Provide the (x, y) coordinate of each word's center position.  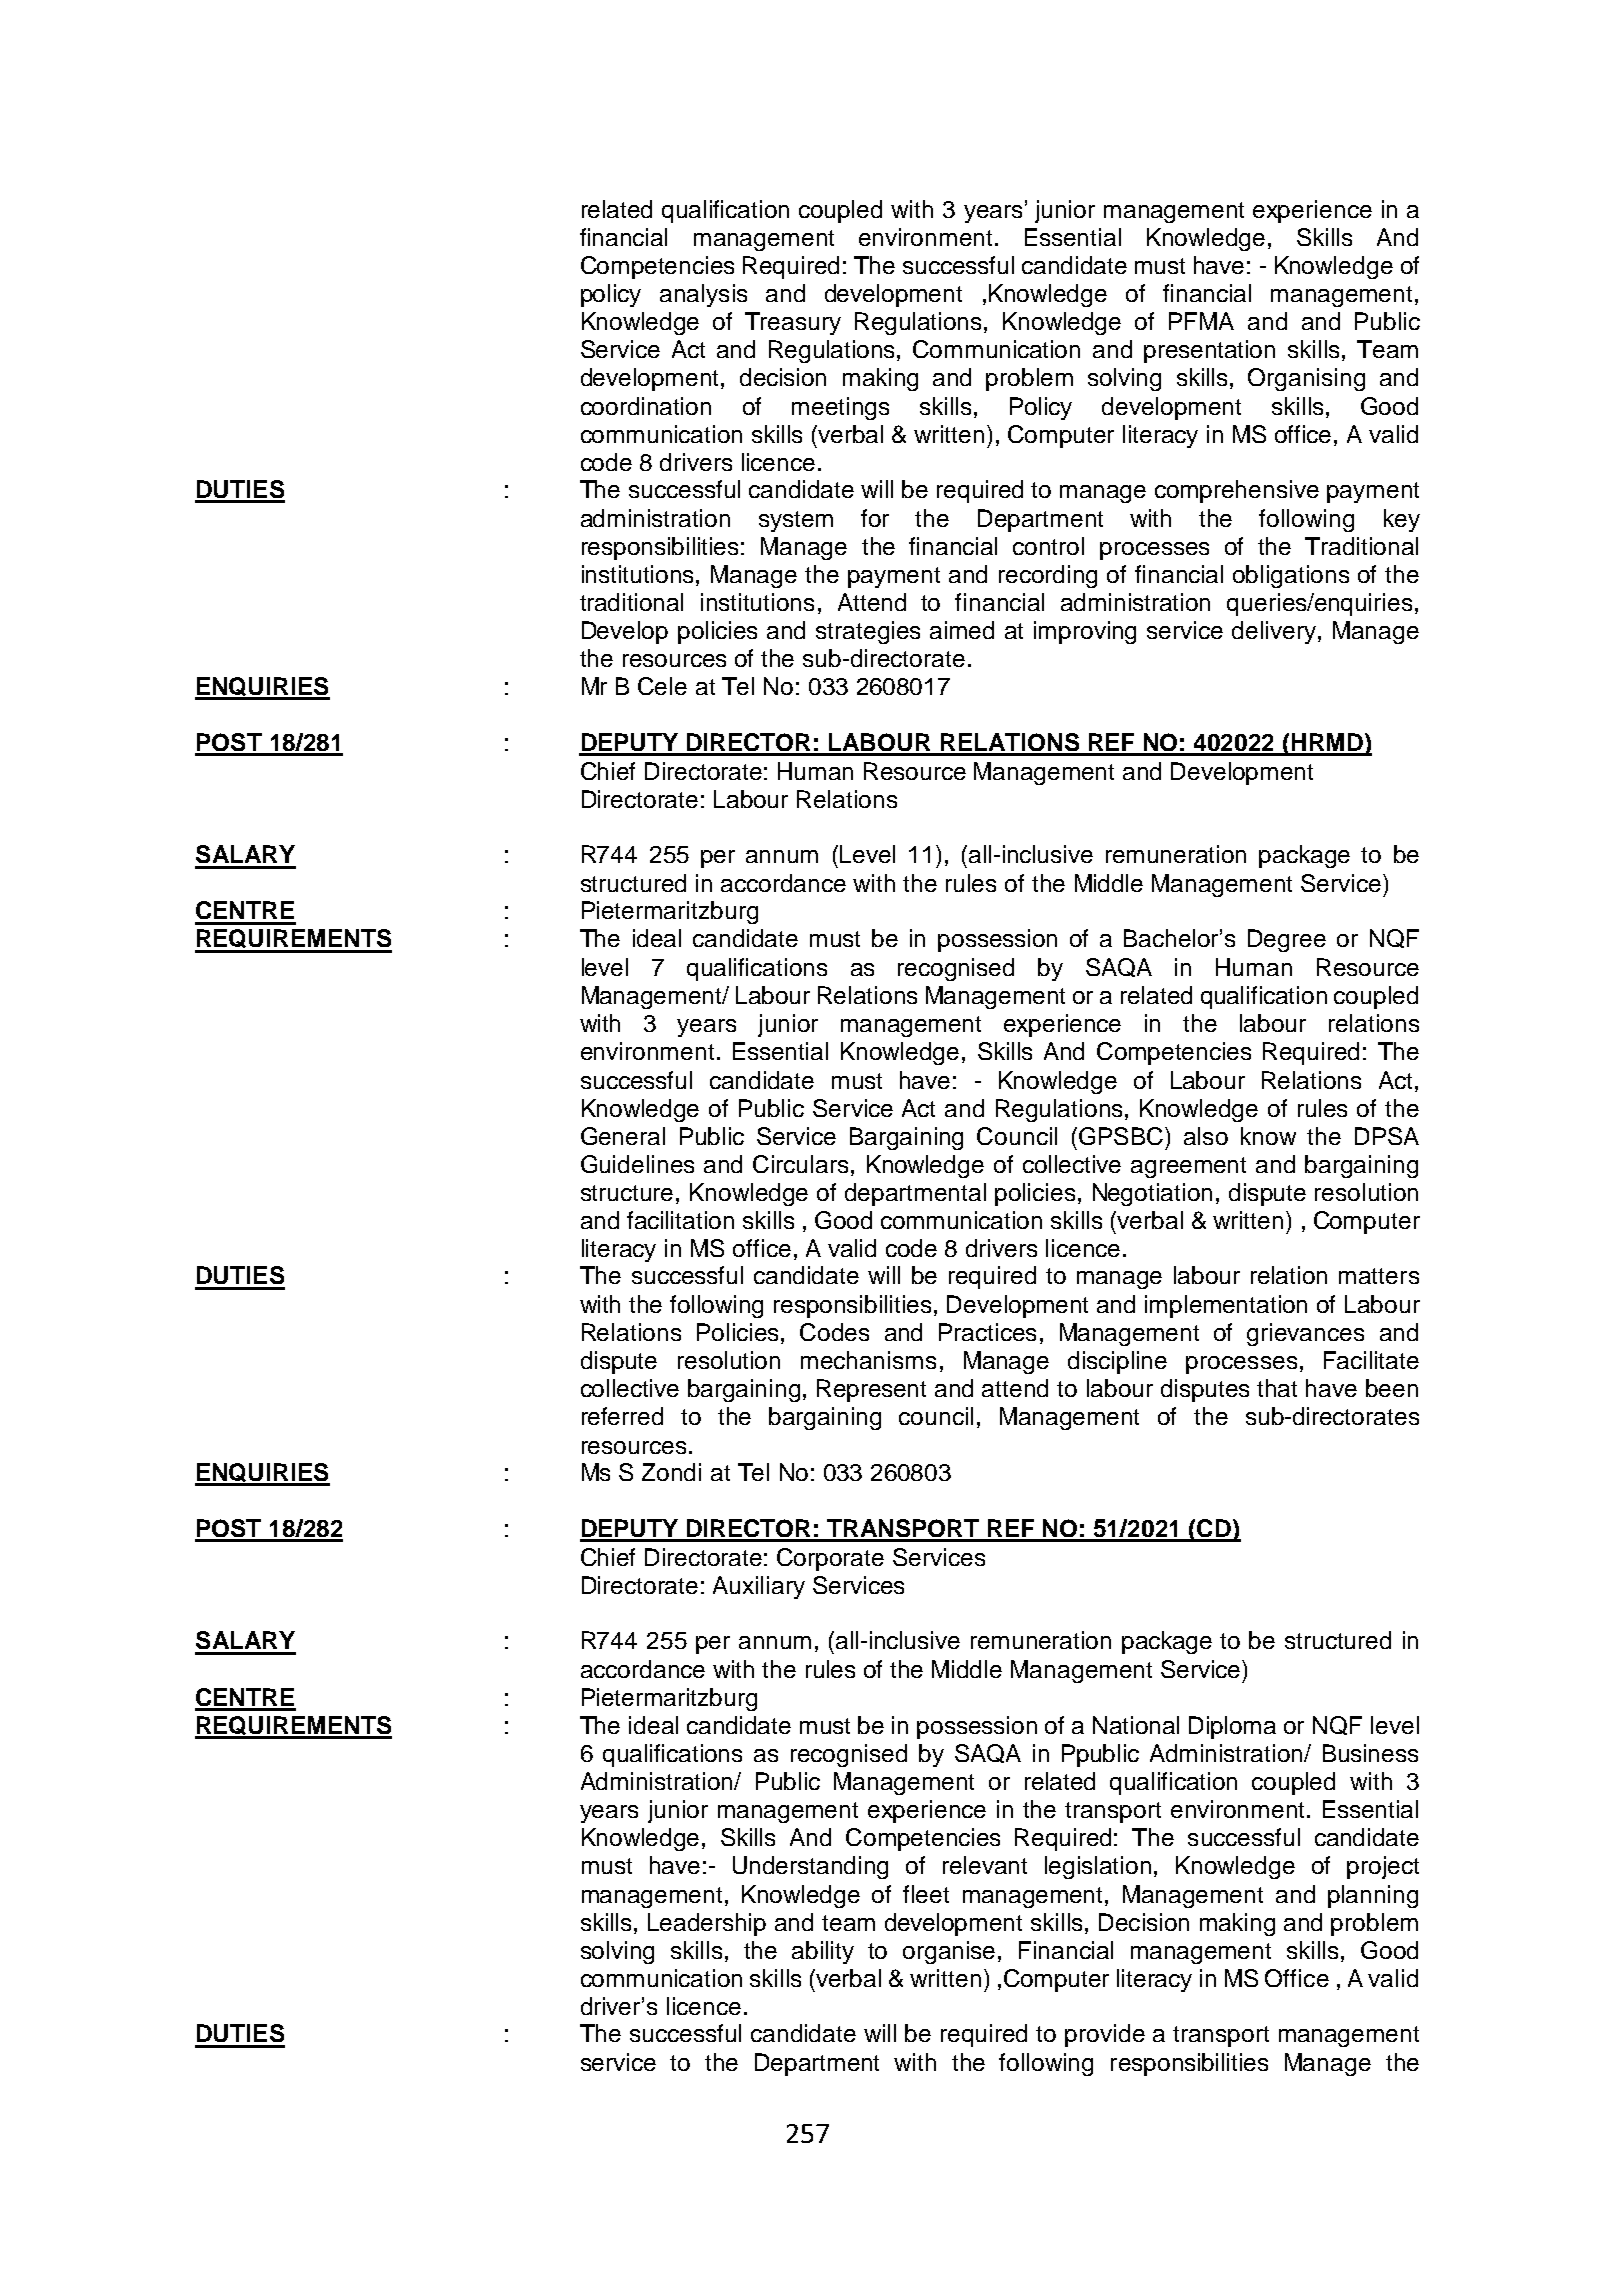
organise (951, 1952)
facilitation (680, 1220)
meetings (840, 408)
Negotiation (1152, 1194)
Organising (1306, 379)
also (1206, 1136)
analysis (703, 295)
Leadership (707, 1924)
